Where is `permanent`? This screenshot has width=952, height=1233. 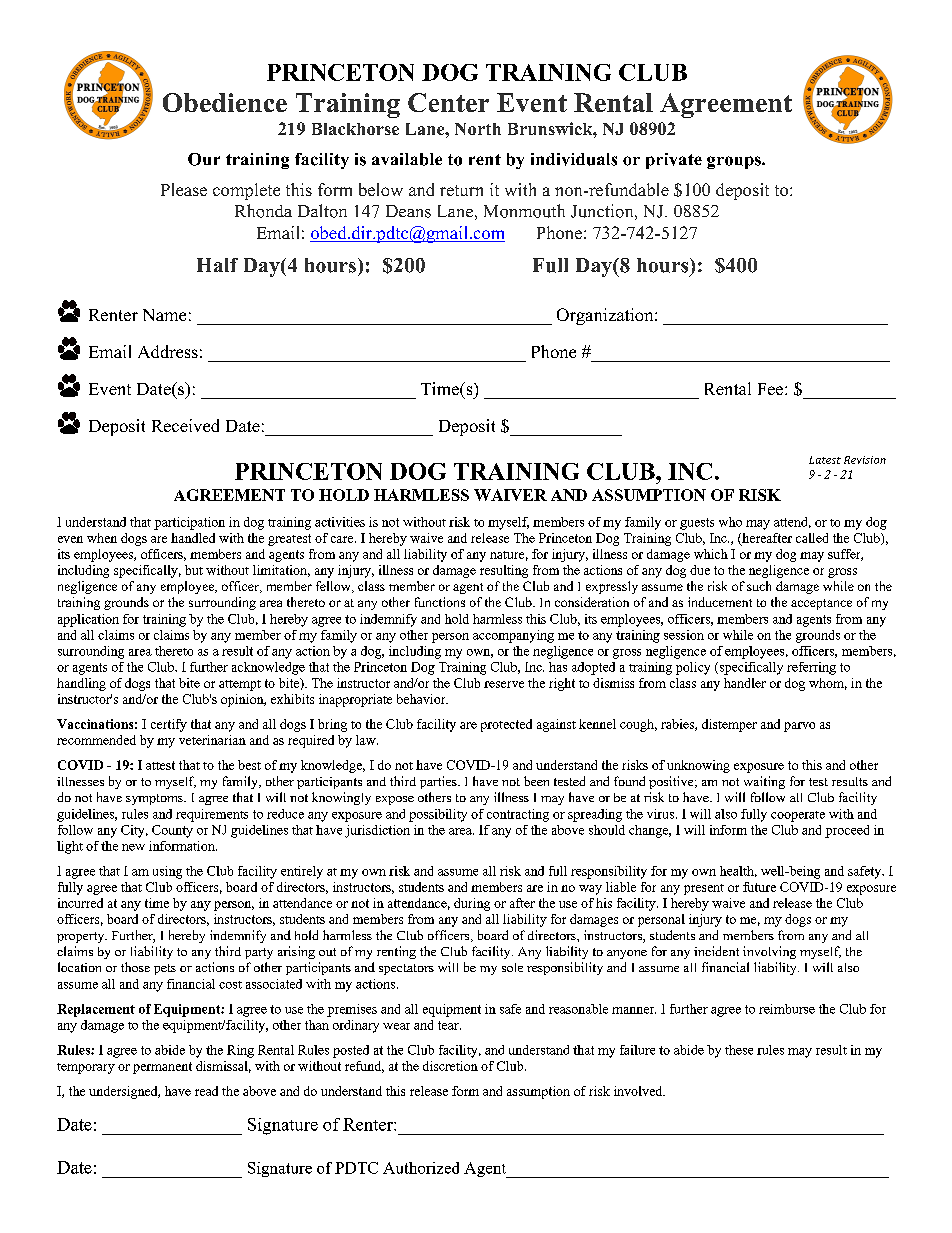
permanent is located at coordinates (162, 1068).
